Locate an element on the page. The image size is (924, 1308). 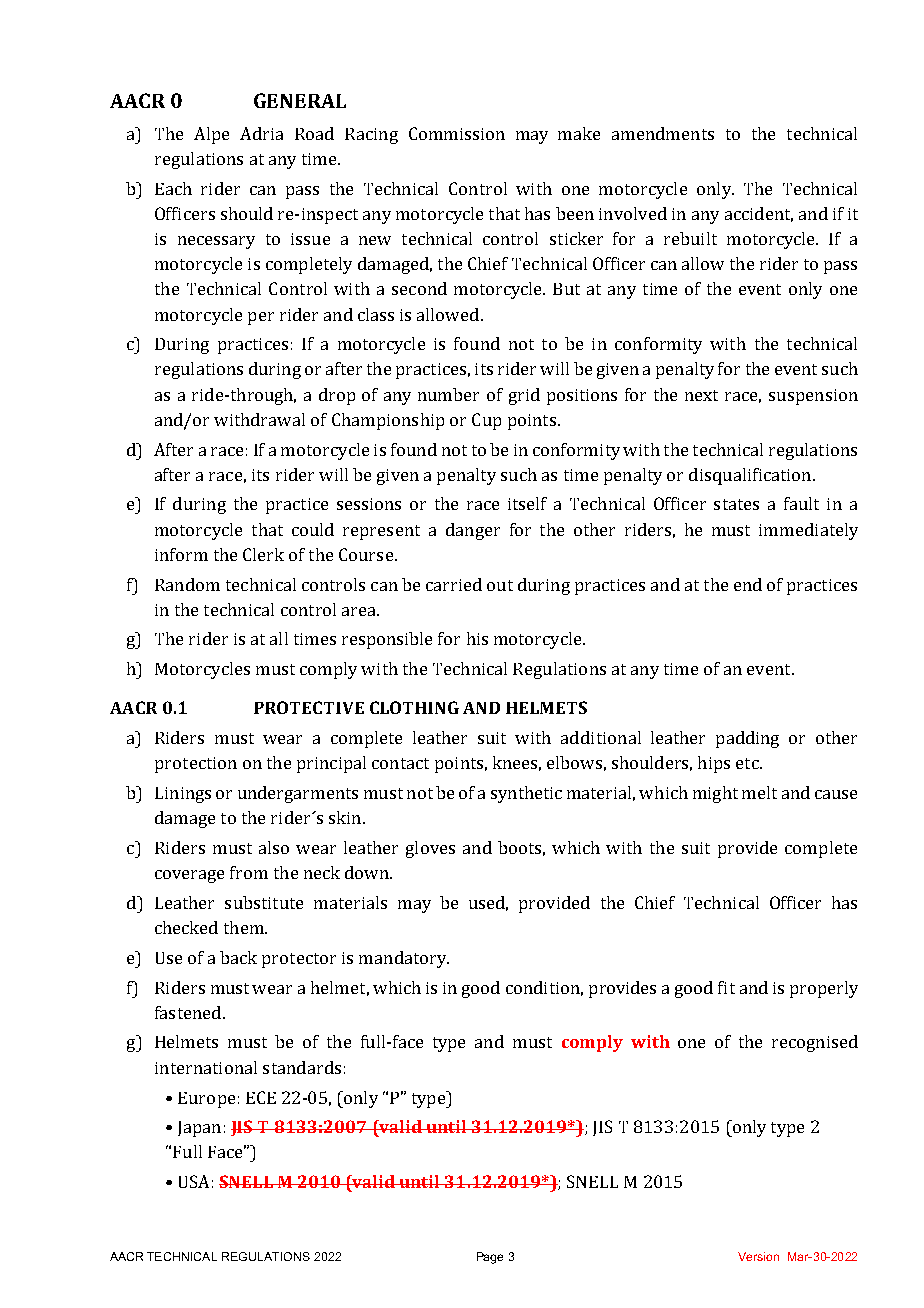
Japan is located at coordinates (199, 1129).
